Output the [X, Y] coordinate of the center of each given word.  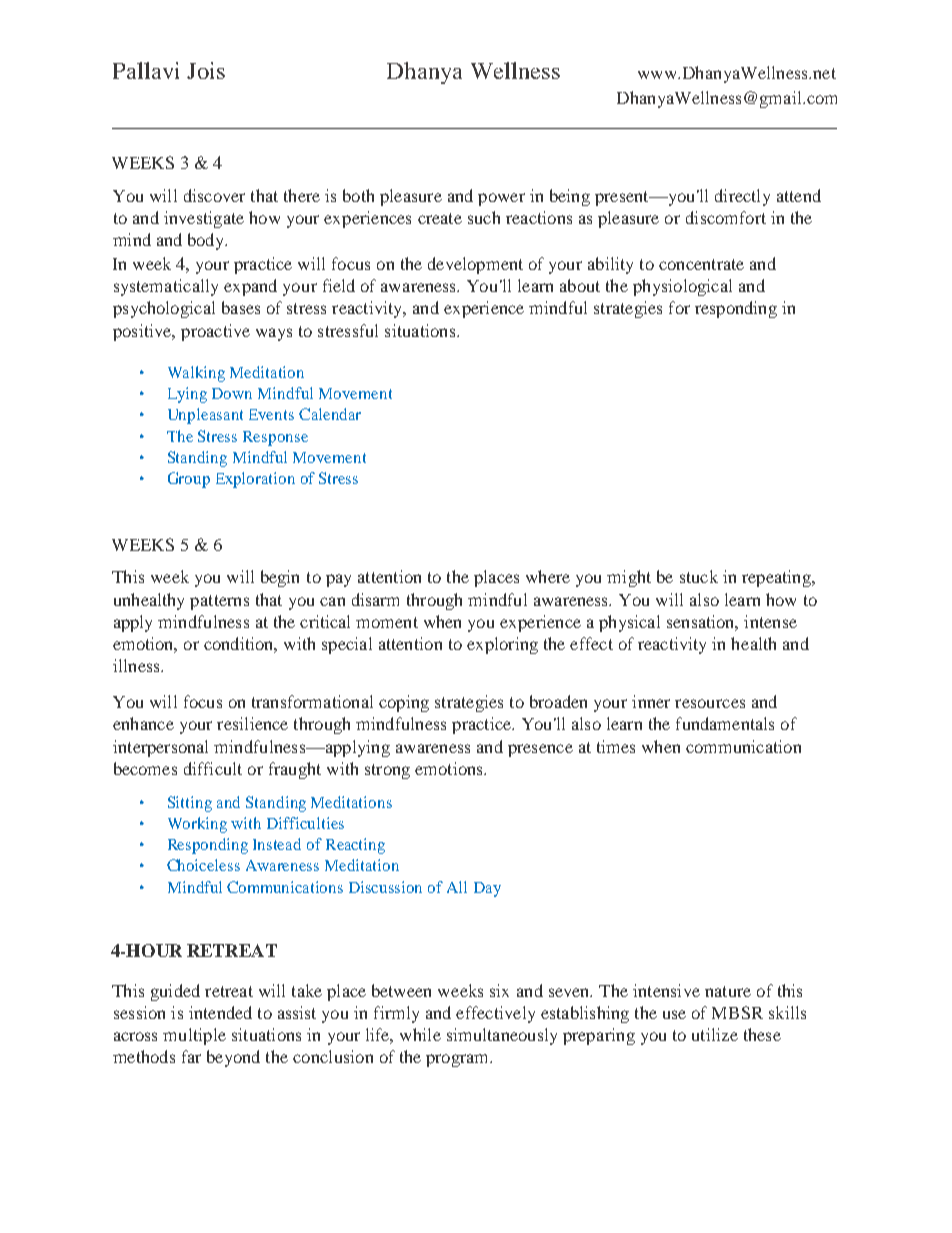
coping [404, 703]
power [501, 199]
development [475, 265]
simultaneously [502, 1036]
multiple [194, 1036]
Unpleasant [205, 416]
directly [742, 197]
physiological [682, 287]
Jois [206, 70]
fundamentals [725, 723]
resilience [252, 723]
